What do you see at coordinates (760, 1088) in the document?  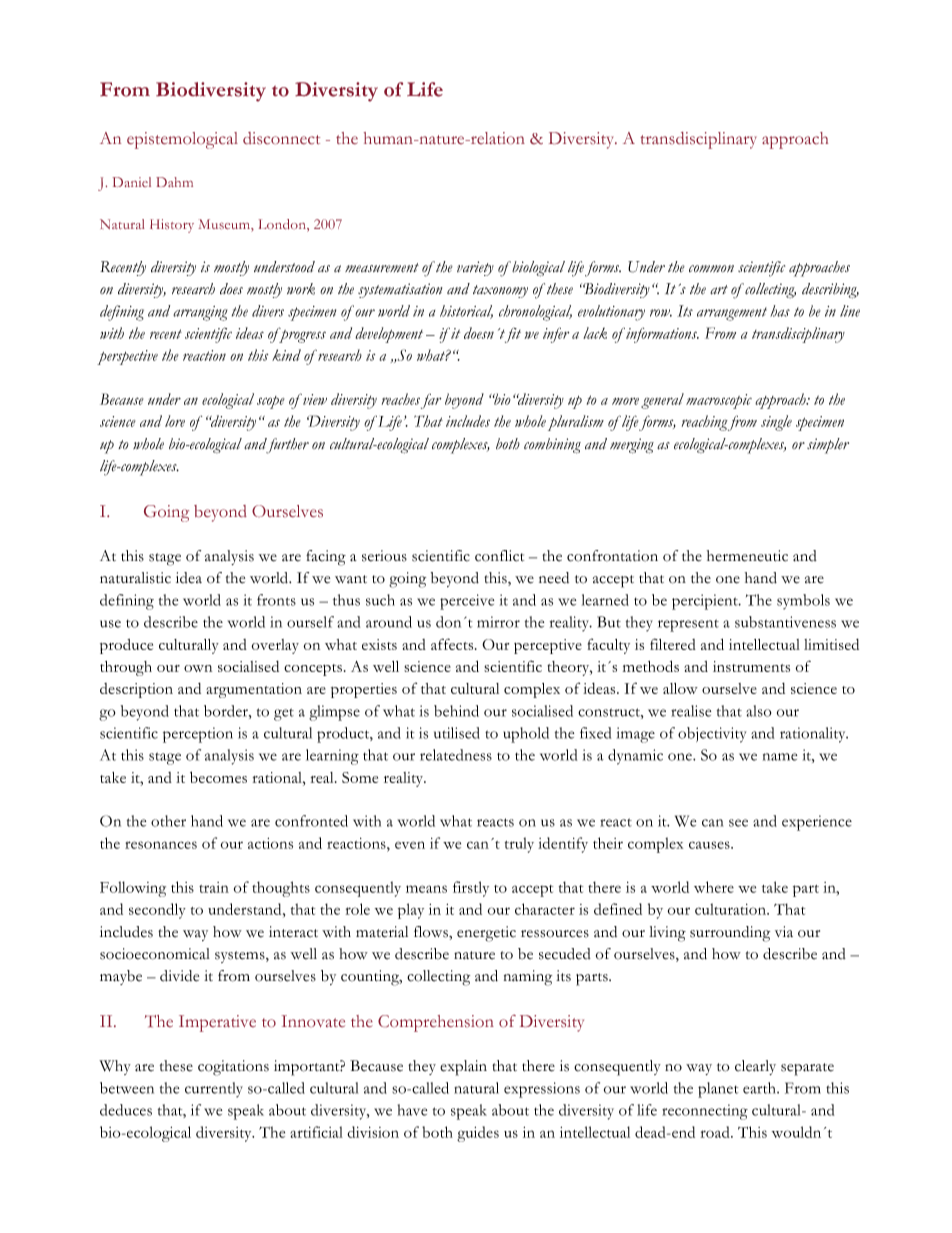 I see `earth` at bounding box center [760, 1088].
